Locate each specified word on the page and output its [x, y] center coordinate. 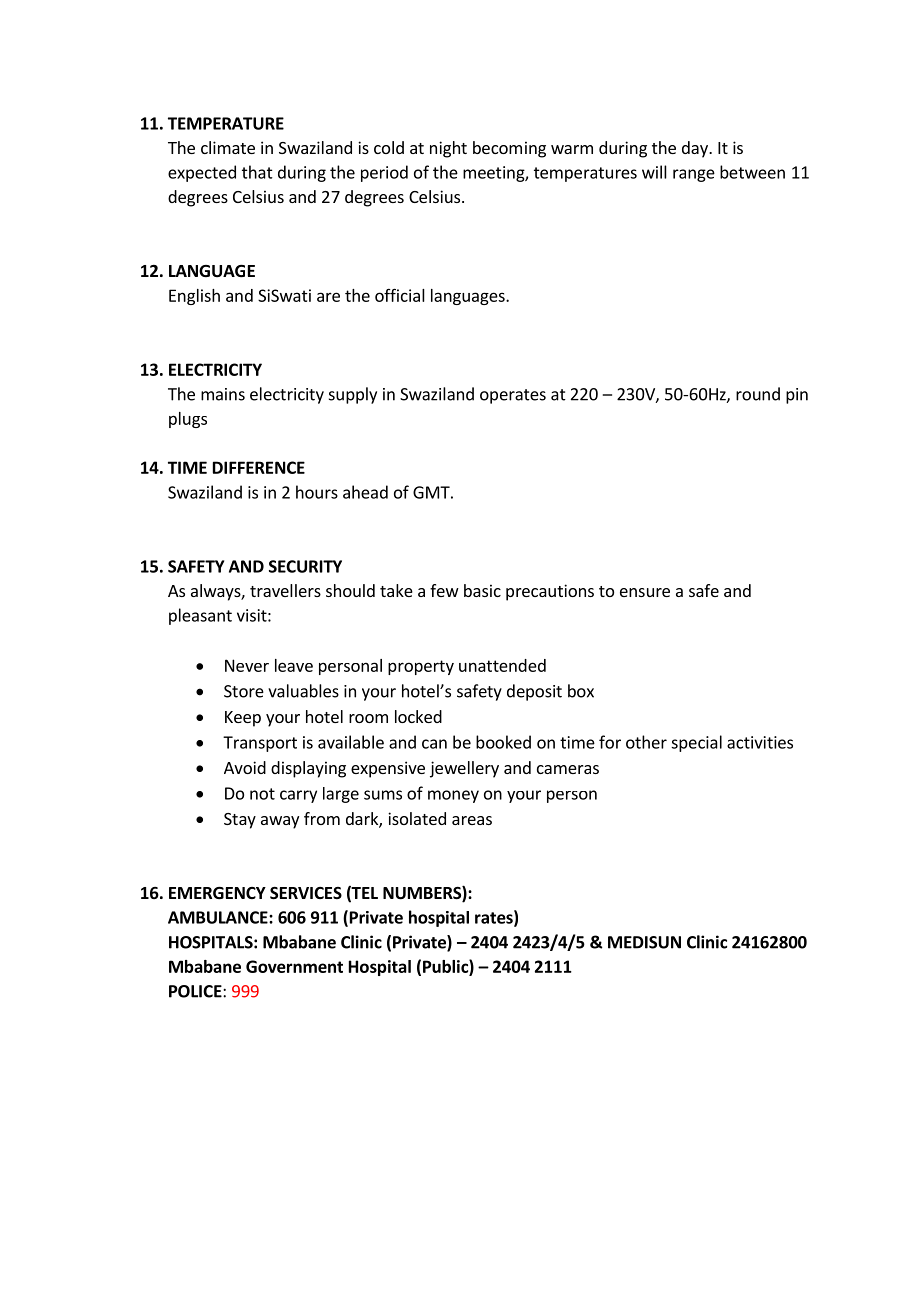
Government [294, 966]
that [257, 172]
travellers [285, 590]
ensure [645, 592]
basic [482, 590]
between [752, 172]
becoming [509, 149]
